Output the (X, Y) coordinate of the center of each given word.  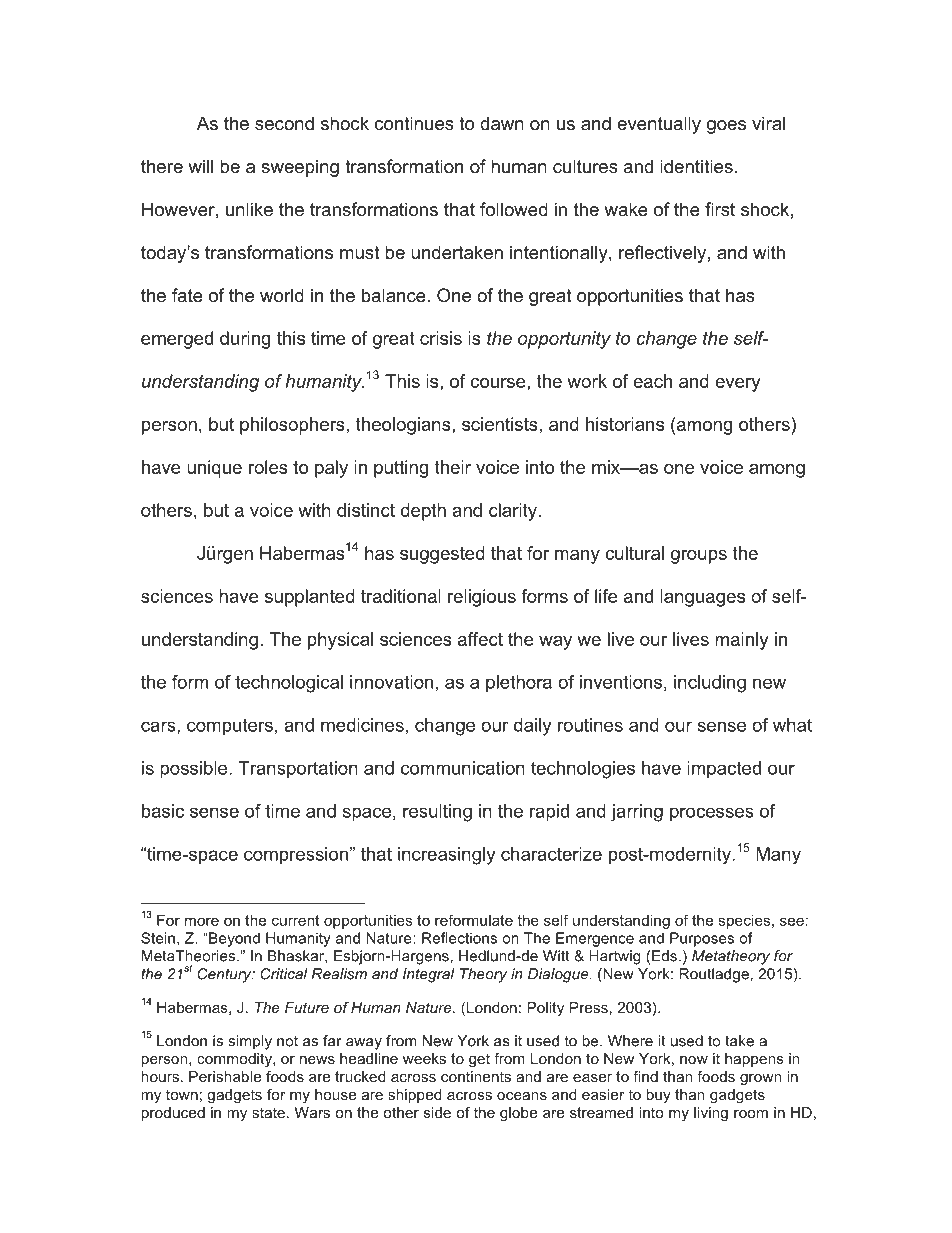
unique (214, 469)
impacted (724, 770)
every (738, 385)
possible (195, 770)
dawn (502, 123)
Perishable (225, 1076)
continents (476, 1076)
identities (696, 166)
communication (463, 768)
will (200, 166)
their (453, 467)
